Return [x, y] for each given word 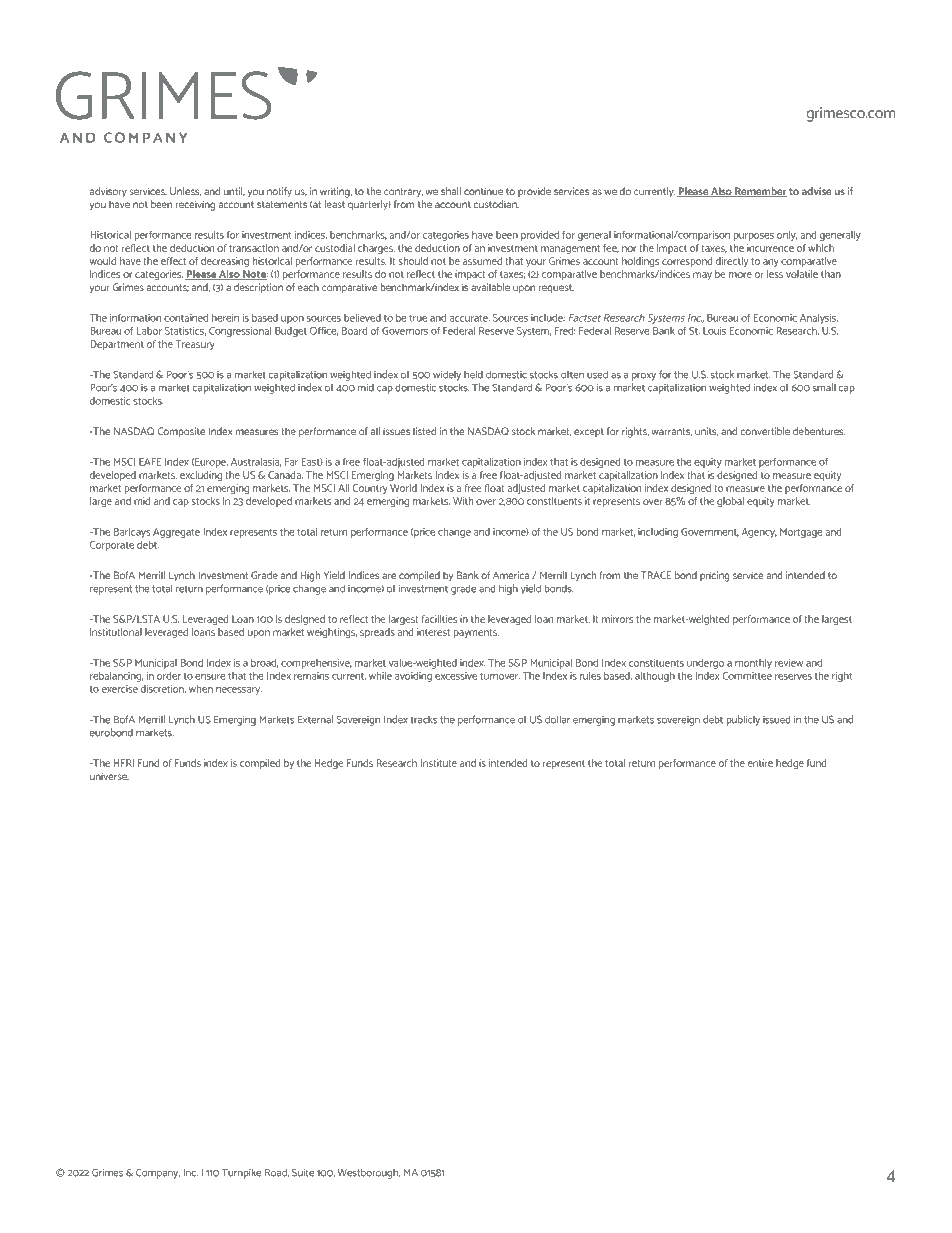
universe [109, 776]
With [463, 501]
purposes [754, 237]
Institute [439, 763]
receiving [195, 205]
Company [158, 1173]
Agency [759, 533]
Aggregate [176, 533]
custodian [496, 204]
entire [760, 763]
